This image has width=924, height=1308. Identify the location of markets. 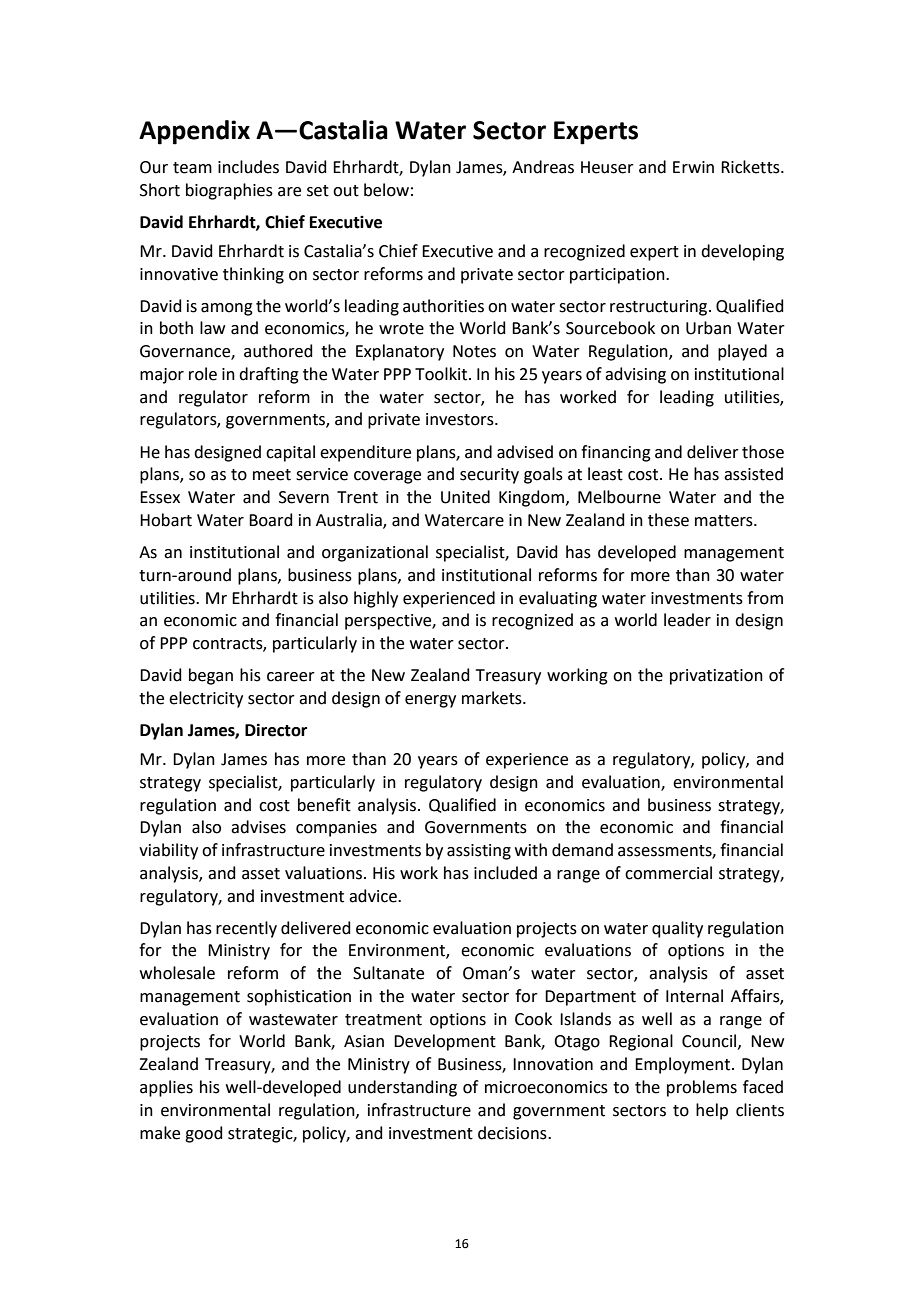
(493, 698).
